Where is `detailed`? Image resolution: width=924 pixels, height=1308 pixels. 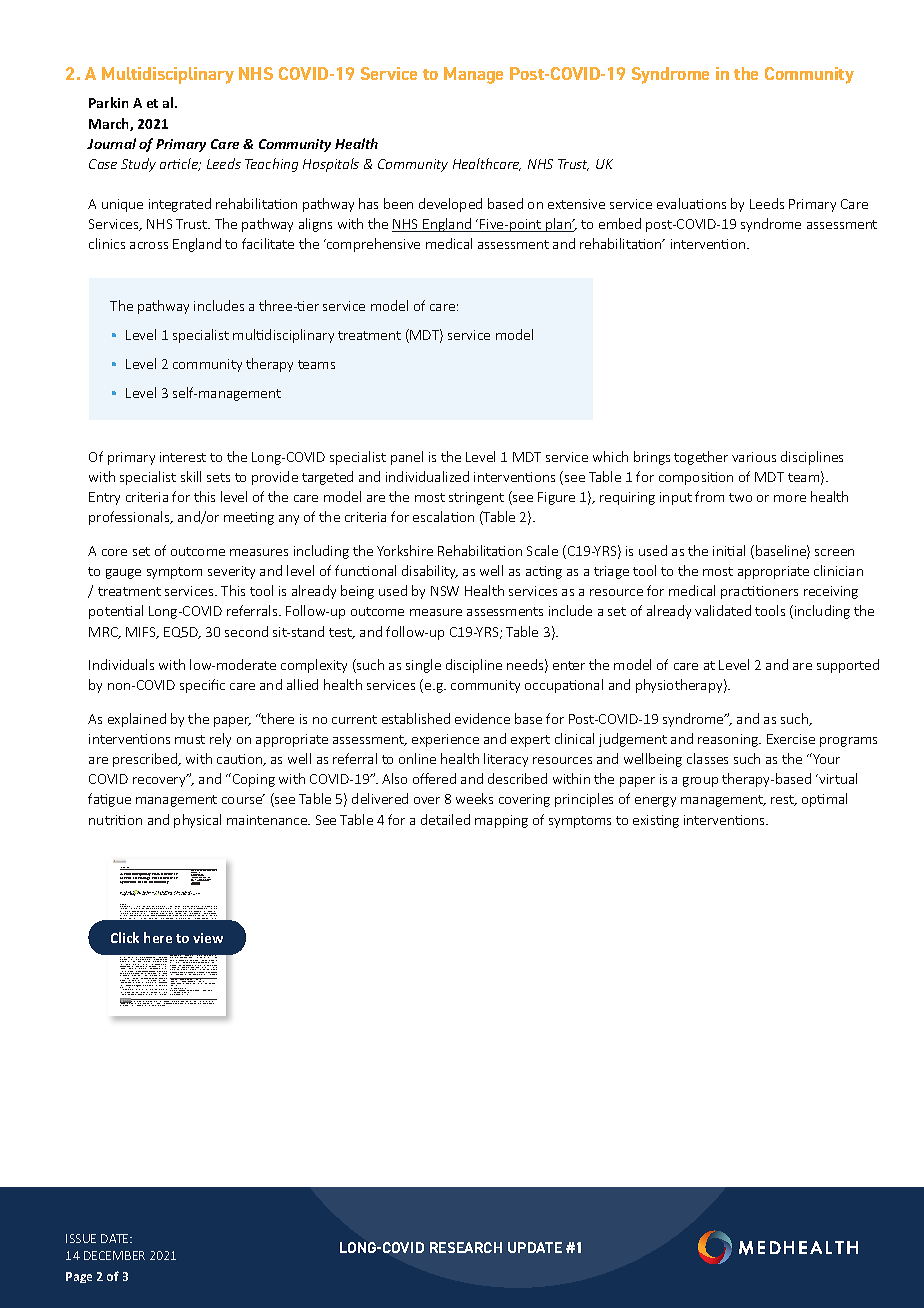
detailed is located at coordinates (445, 819).
